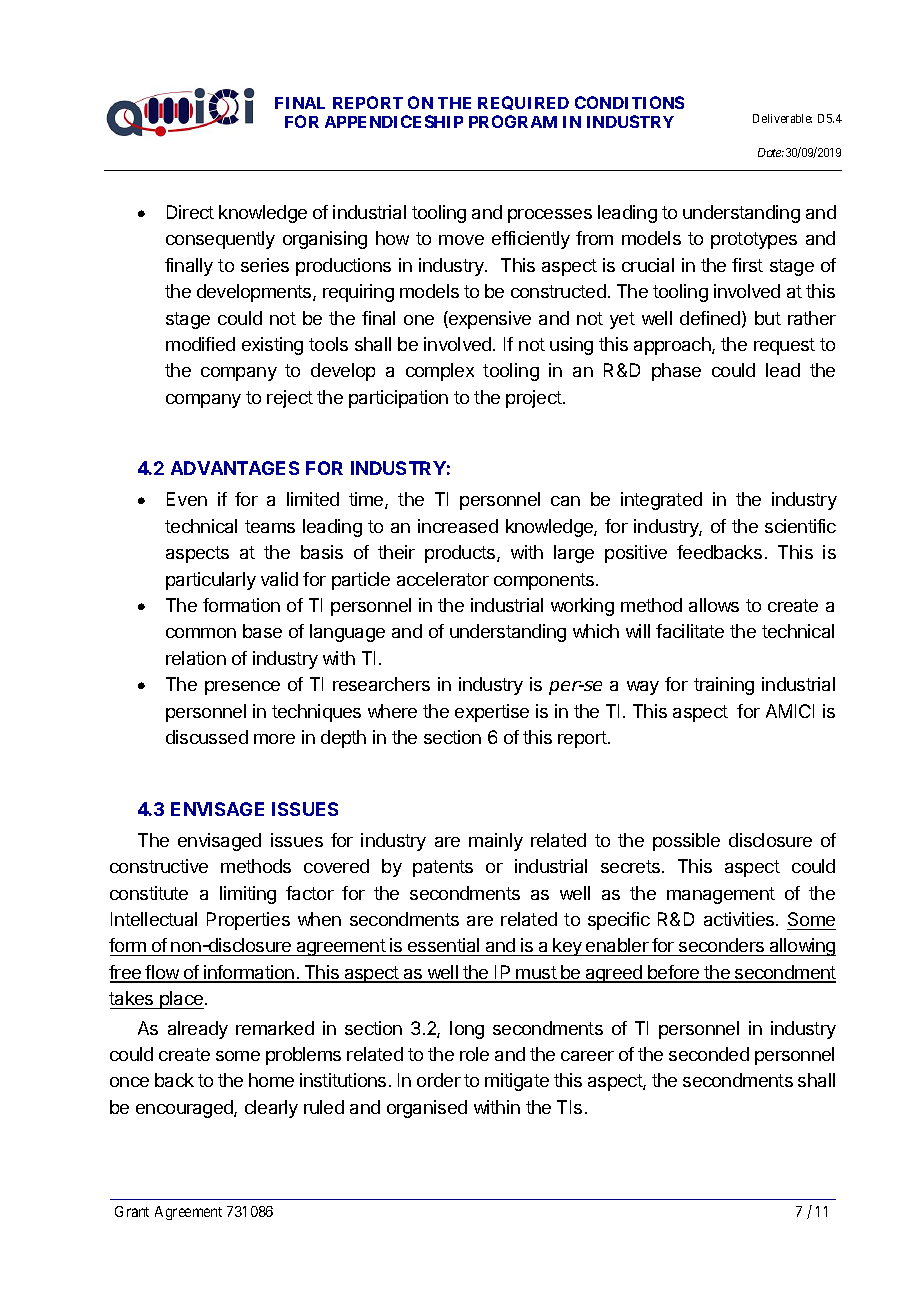  Describe the element at coordinates (196, 658) in the screenshot. I see `relation` at that location.
